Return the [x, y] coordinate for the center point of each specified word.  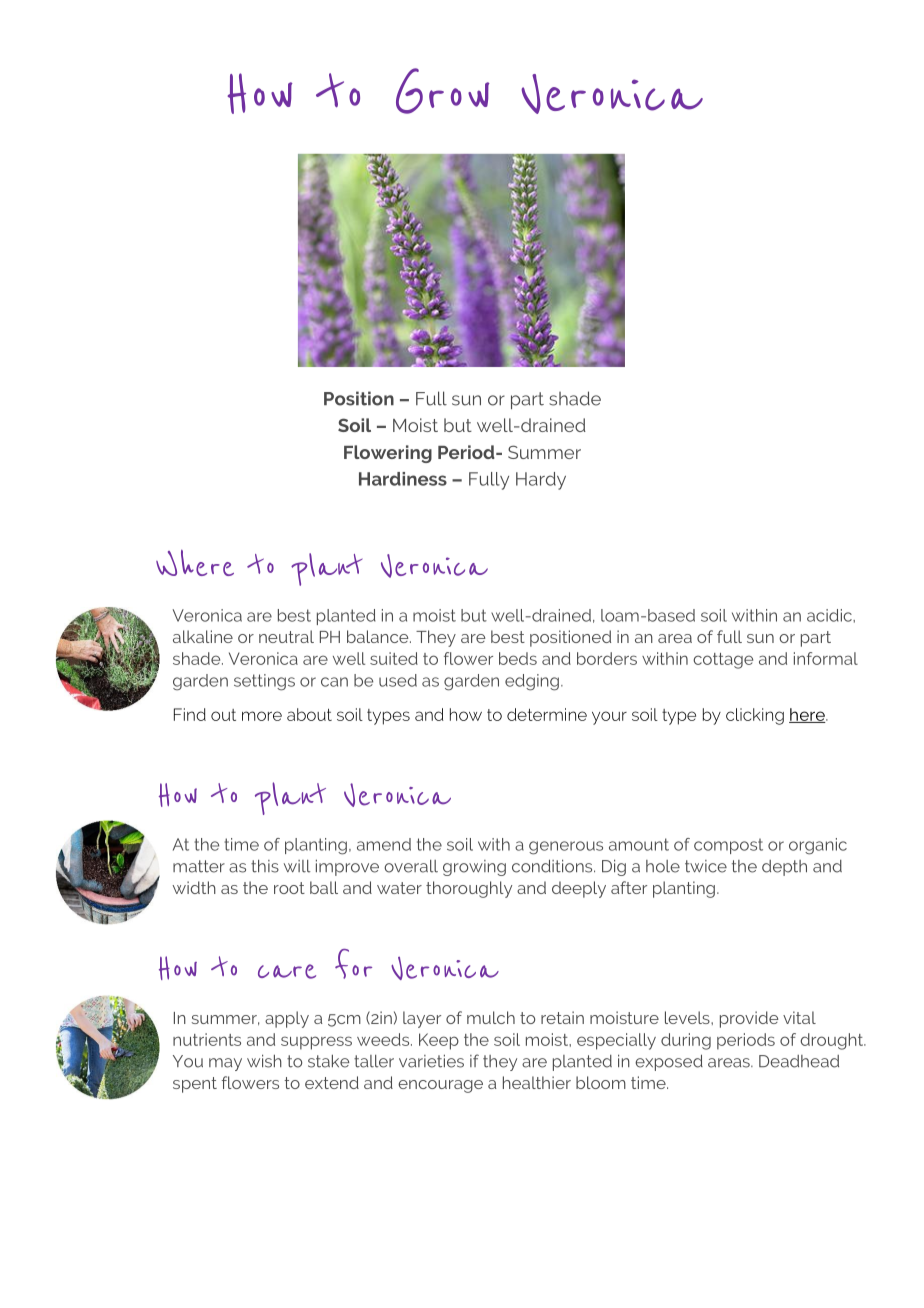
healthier [537, 1082]
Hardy [541, 481]
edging [532, 682]
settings [264, 682]
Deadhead [799, 1061]
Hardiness [403, 479]
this [265, 866]
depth [784, 868]
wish [264, 1061]
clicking [755, 716]
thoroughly [469, 889]
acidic [830, 615]
